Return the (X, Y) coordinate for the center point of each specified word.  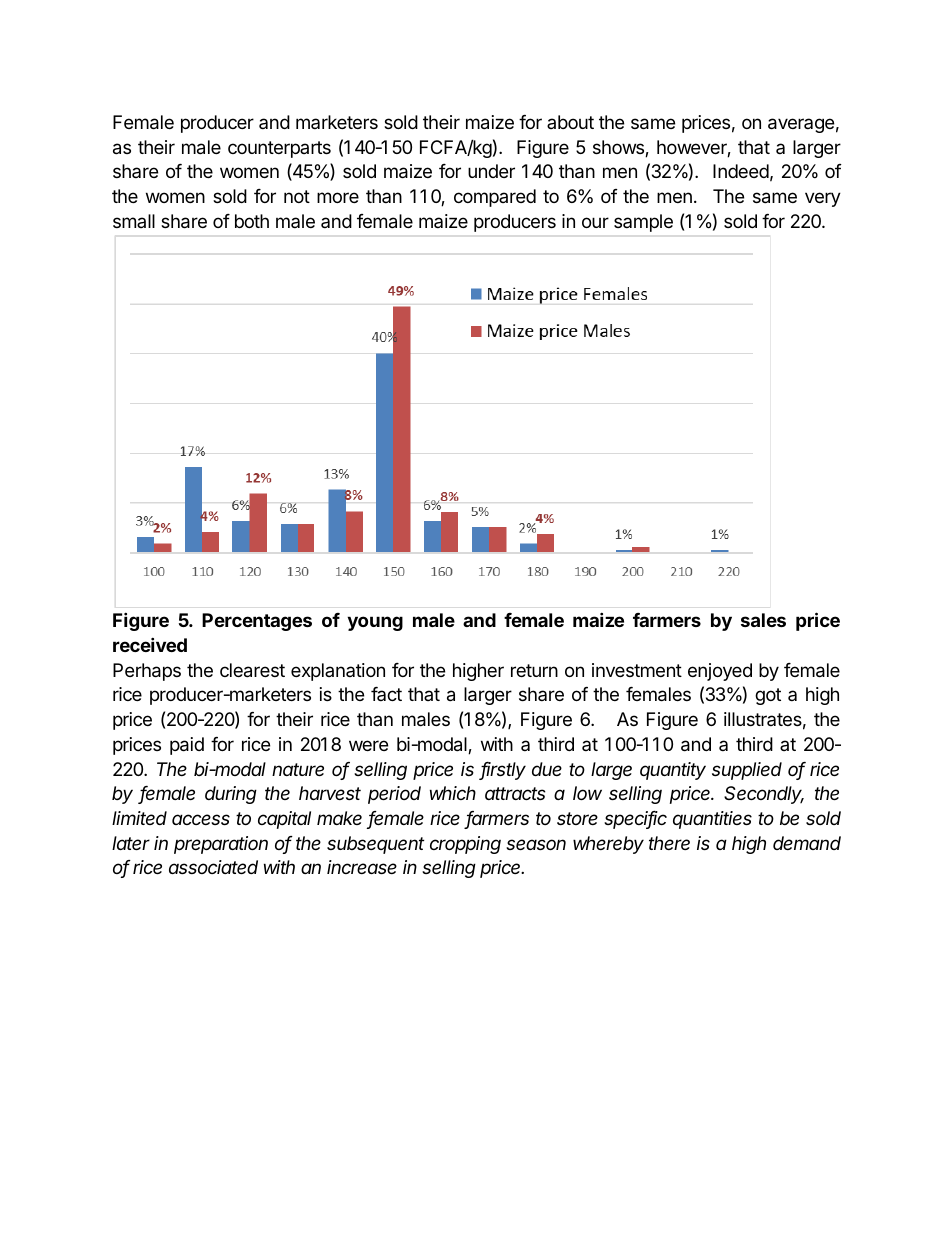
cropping (465, 845)
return (534, 670)
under (491, 171)
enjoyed (720, 672)
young (375, 623)
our (595, 222)
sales (763, 620)
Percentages (257, 622)
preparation (221, 845)
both (252, 221)
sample (643, 223)
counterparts (279, 149)
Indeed (741, 171)
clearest (252, 670)
